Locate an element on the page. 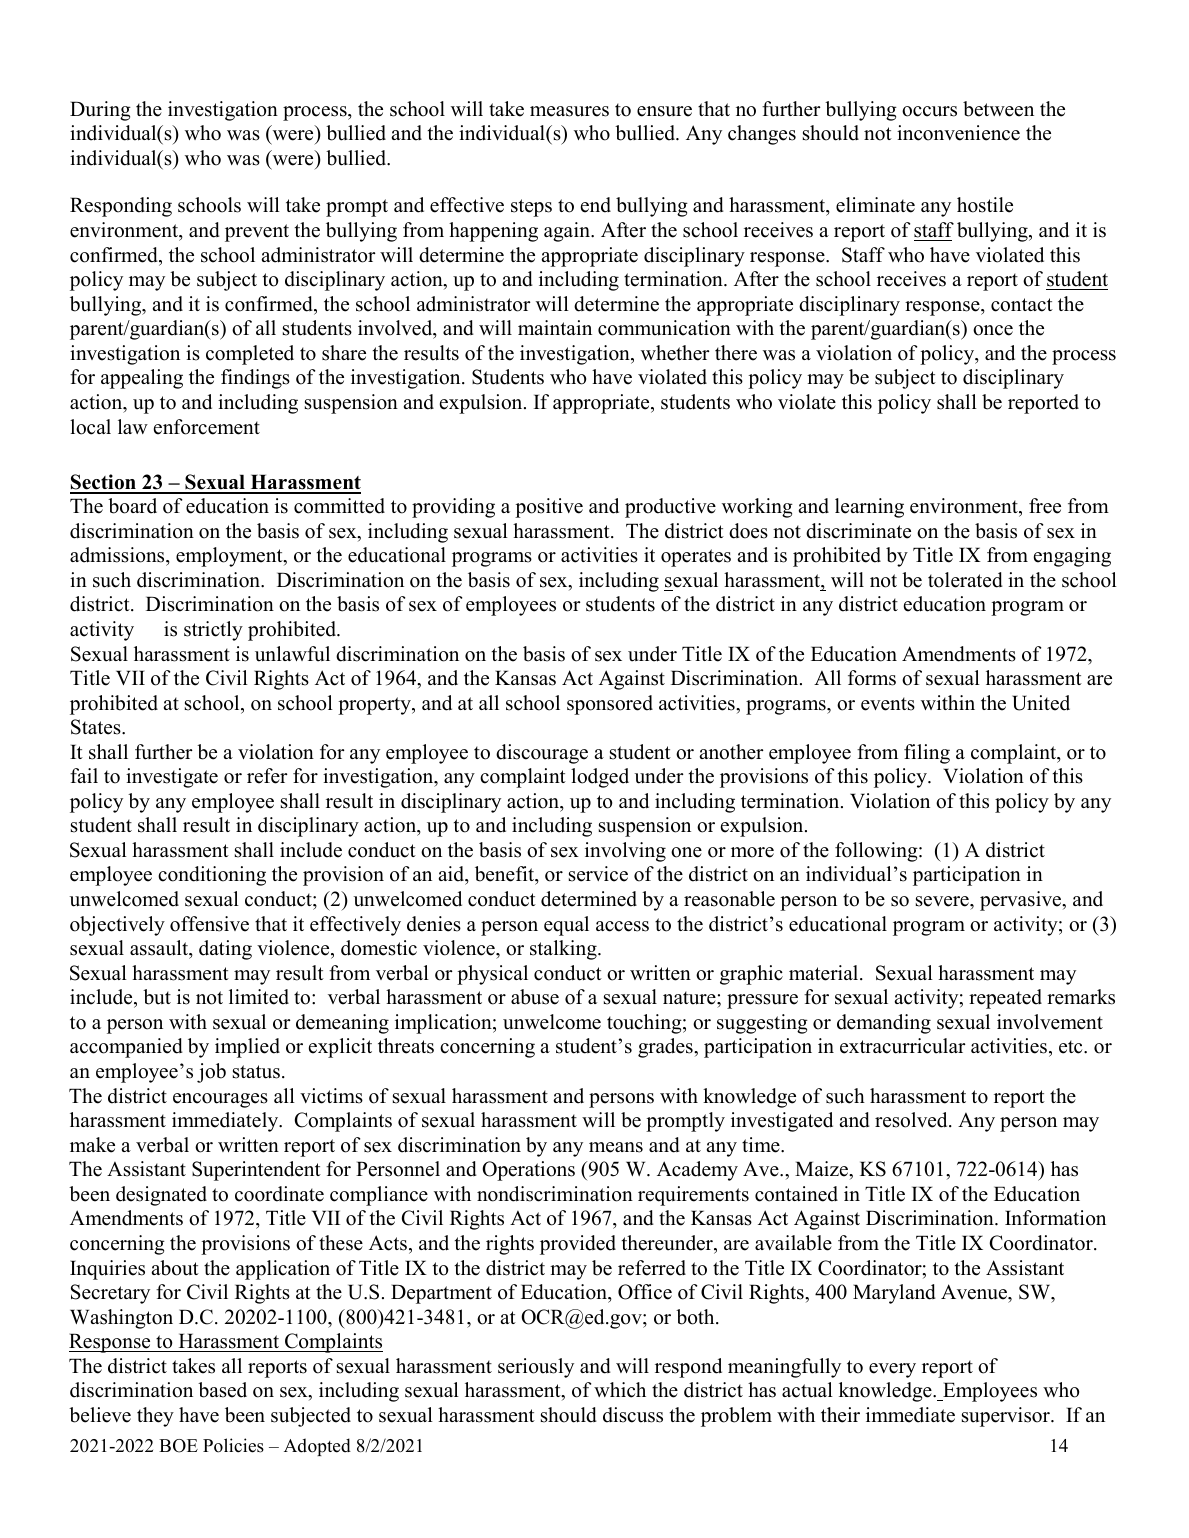 This image has height=1538, width=1189. supervisor is located at coordinates (1007, 1417).
